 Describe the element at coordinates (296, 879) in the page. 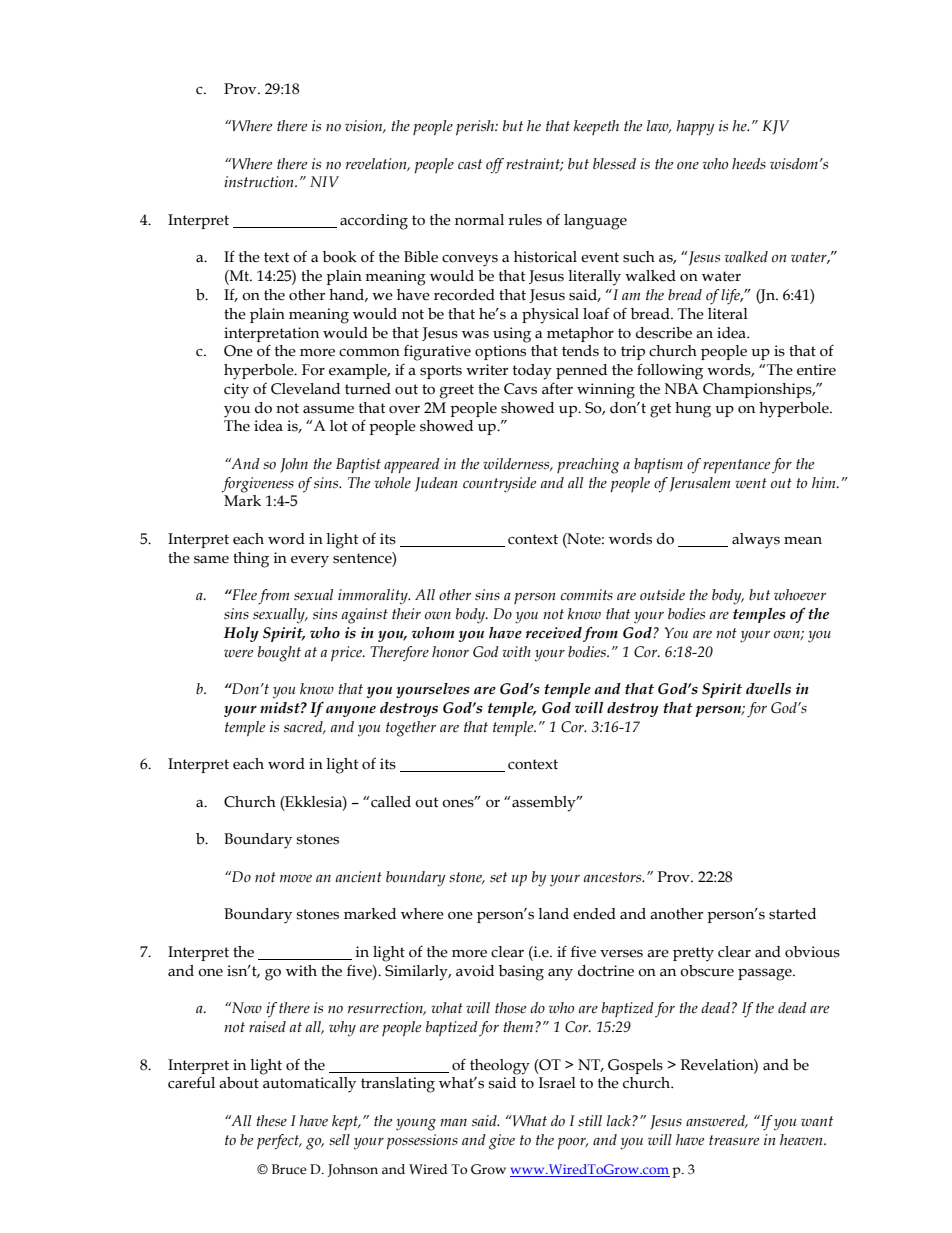

I see `move` at that location.
